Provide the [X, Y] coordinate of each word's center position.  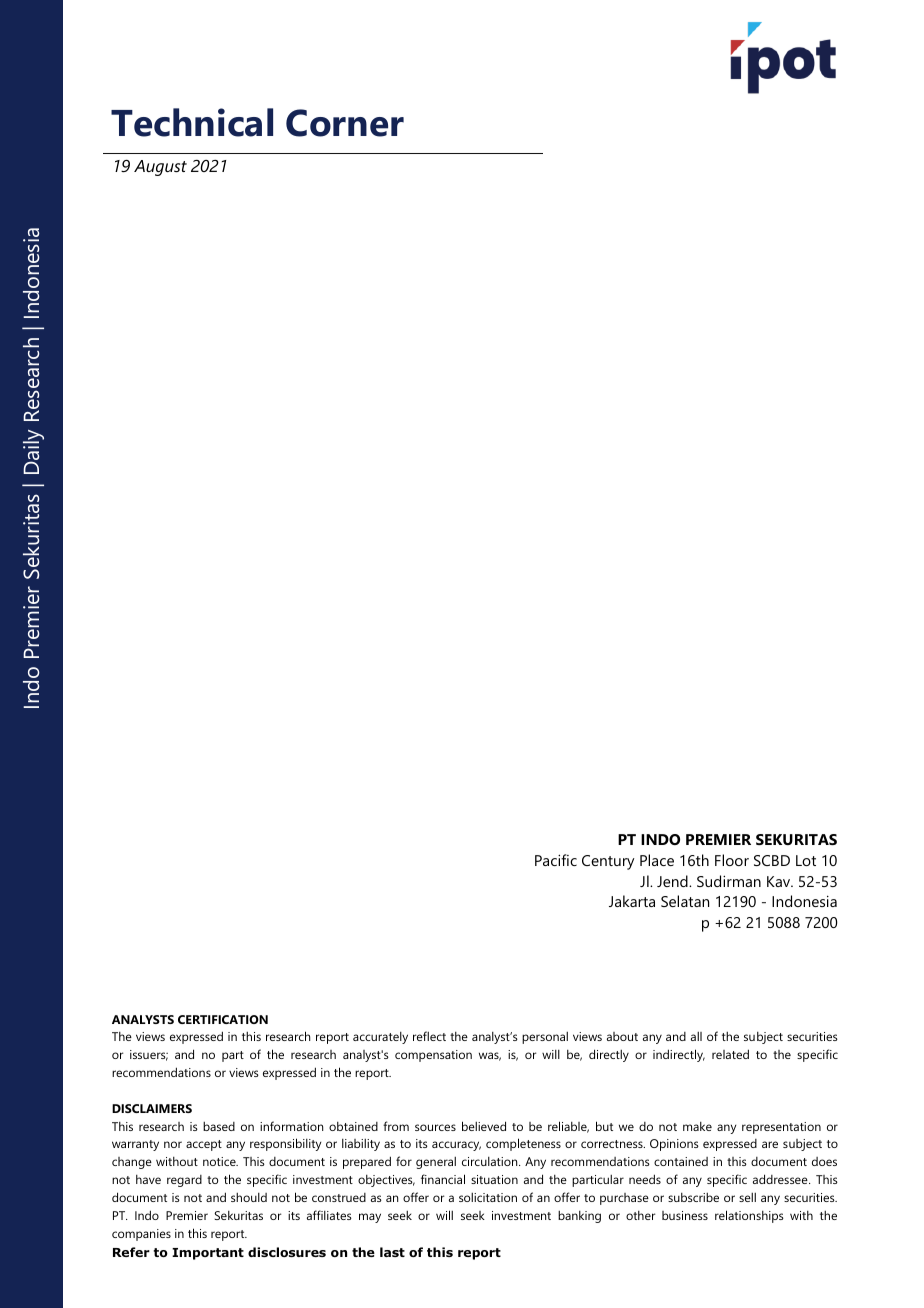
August [160, 168]
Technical [192, 122]
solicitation [488, 1197]
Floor [732, 860]
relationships [749, 1216]
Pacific [556, 860]
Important [208, 1254]
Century [608, 862]
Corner [345, 123]
